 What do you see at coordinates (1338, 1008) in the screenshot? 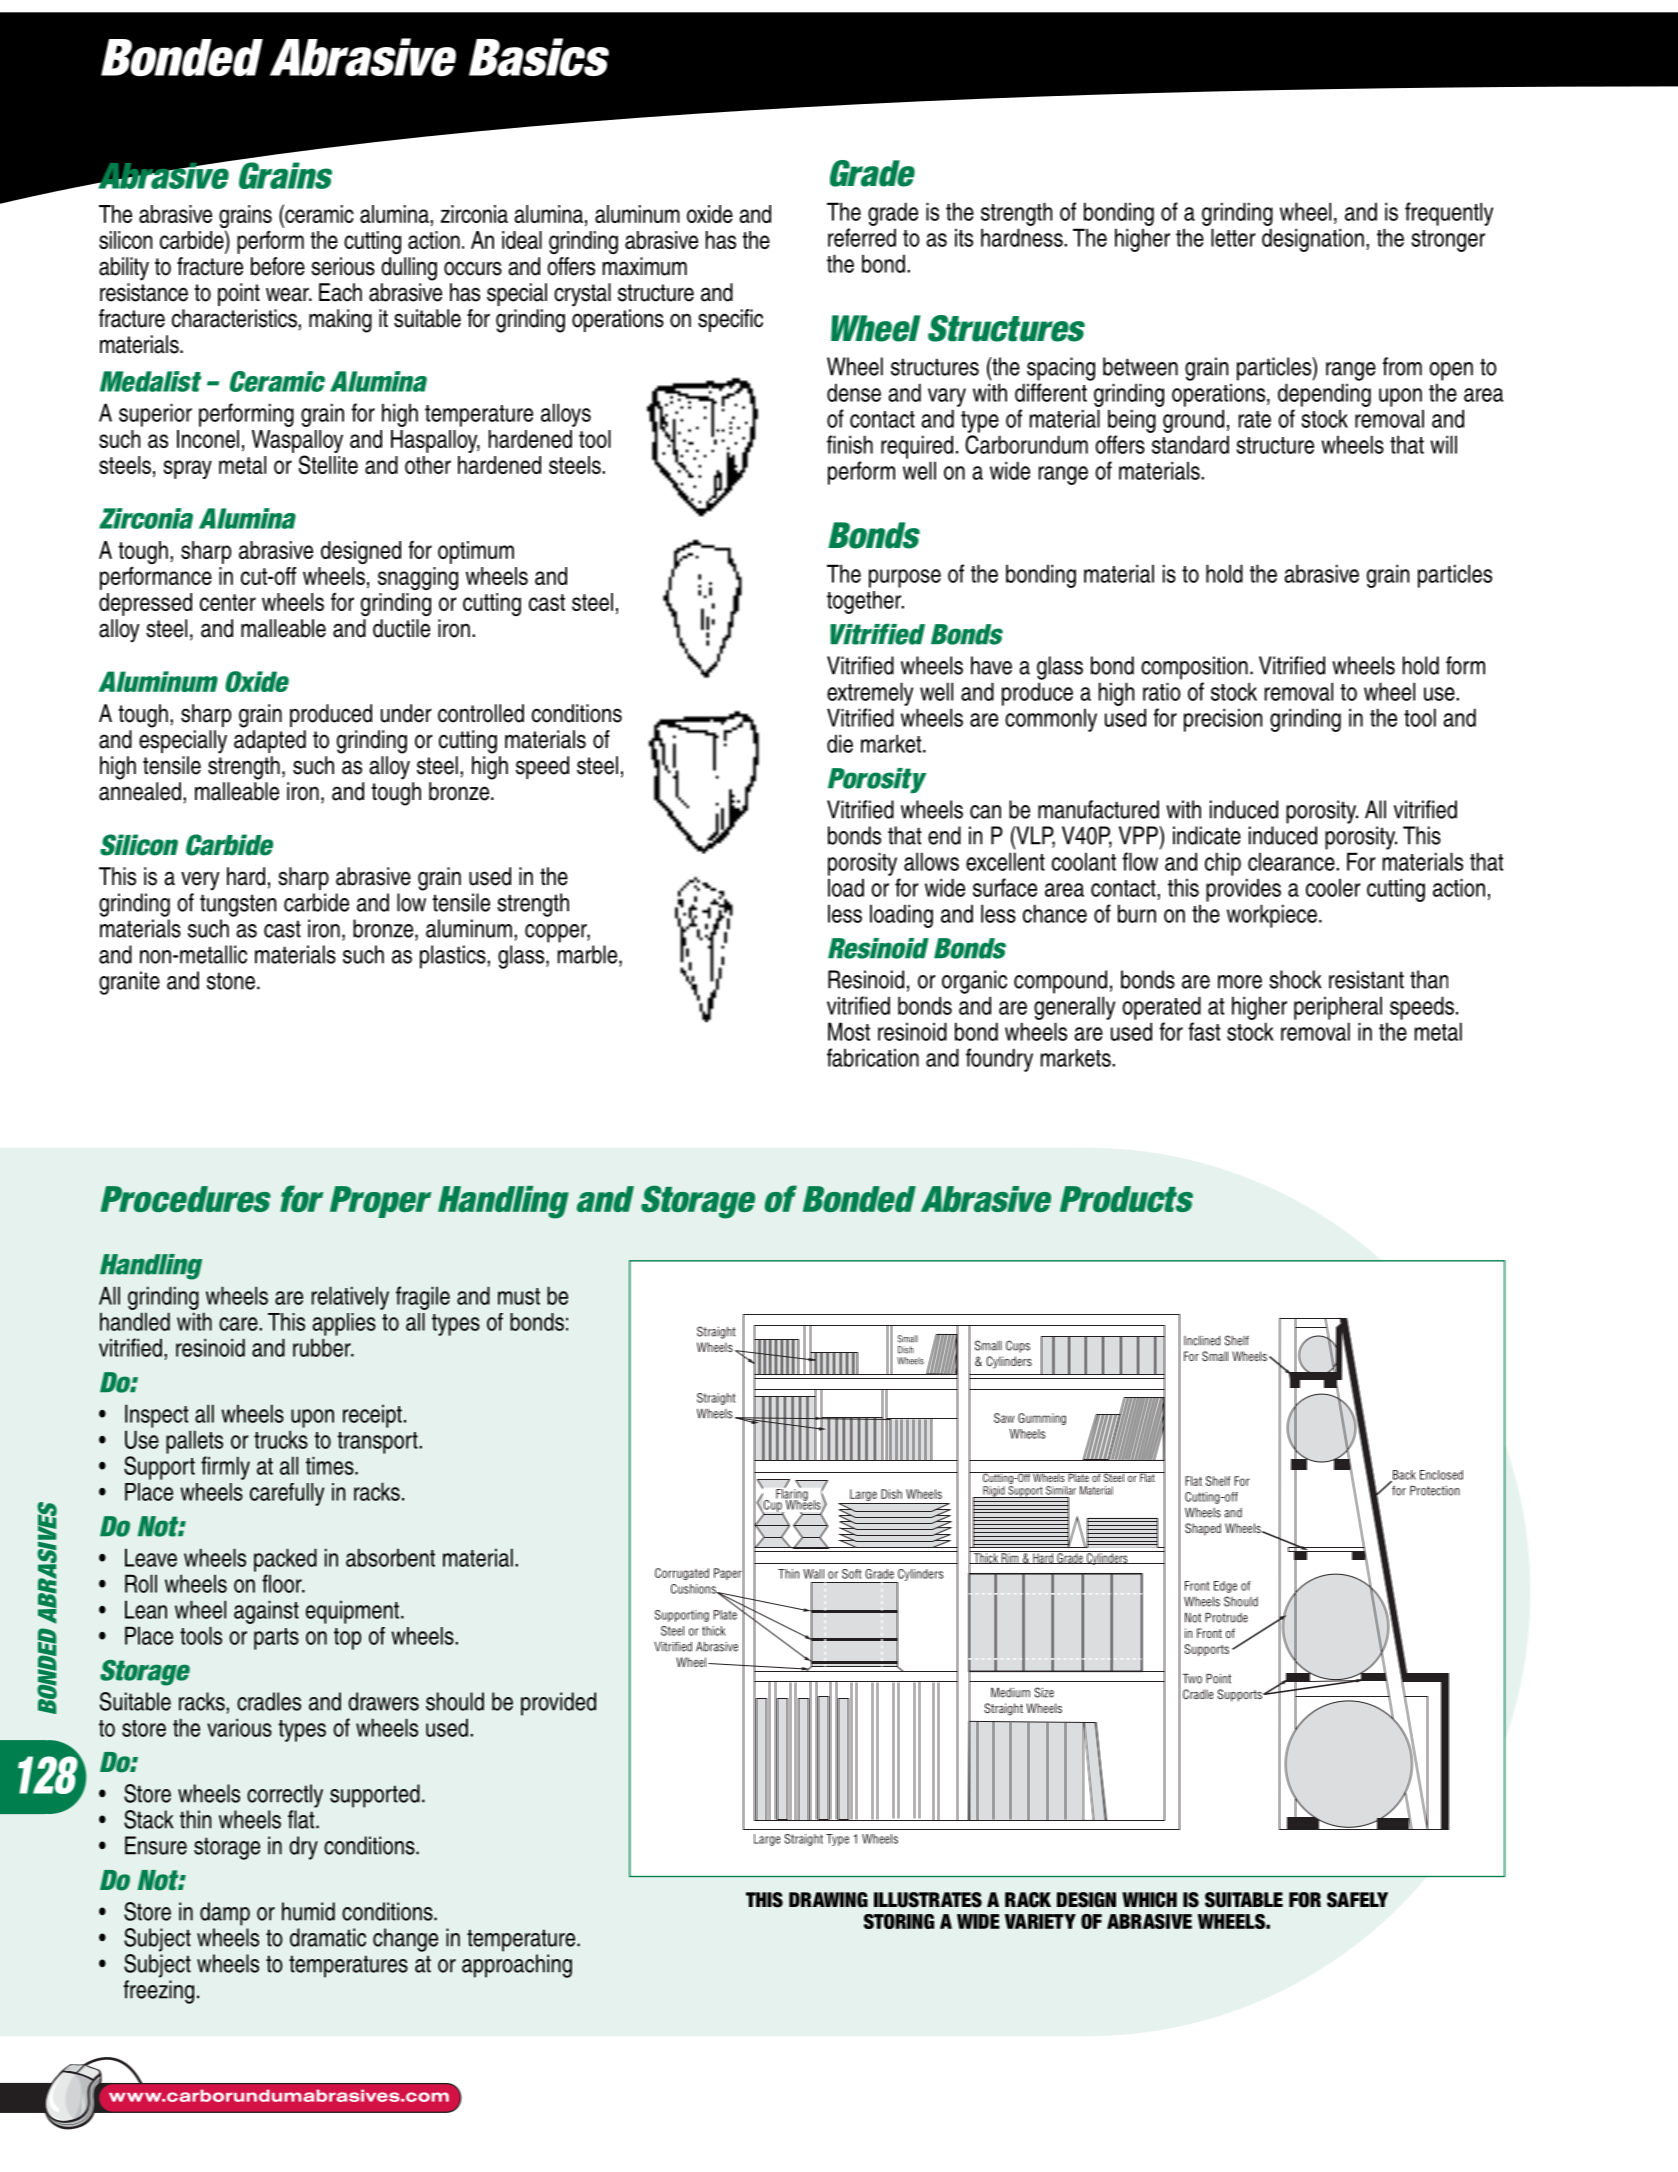
I see `peripheral` at bounding box center [1338, 1008].
